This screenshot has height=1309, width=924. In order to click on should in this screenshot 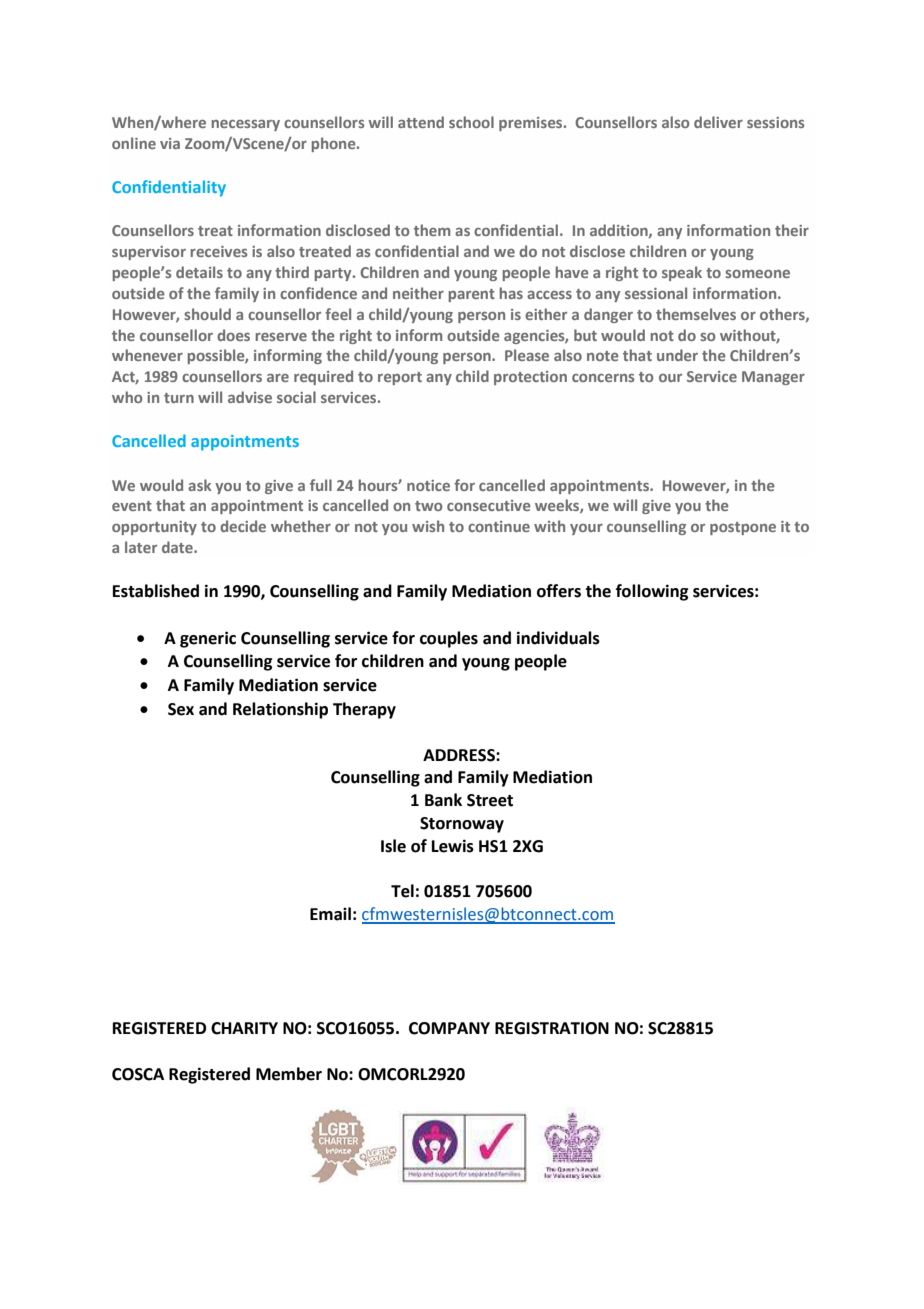, I will do `click(207, 314)`.
